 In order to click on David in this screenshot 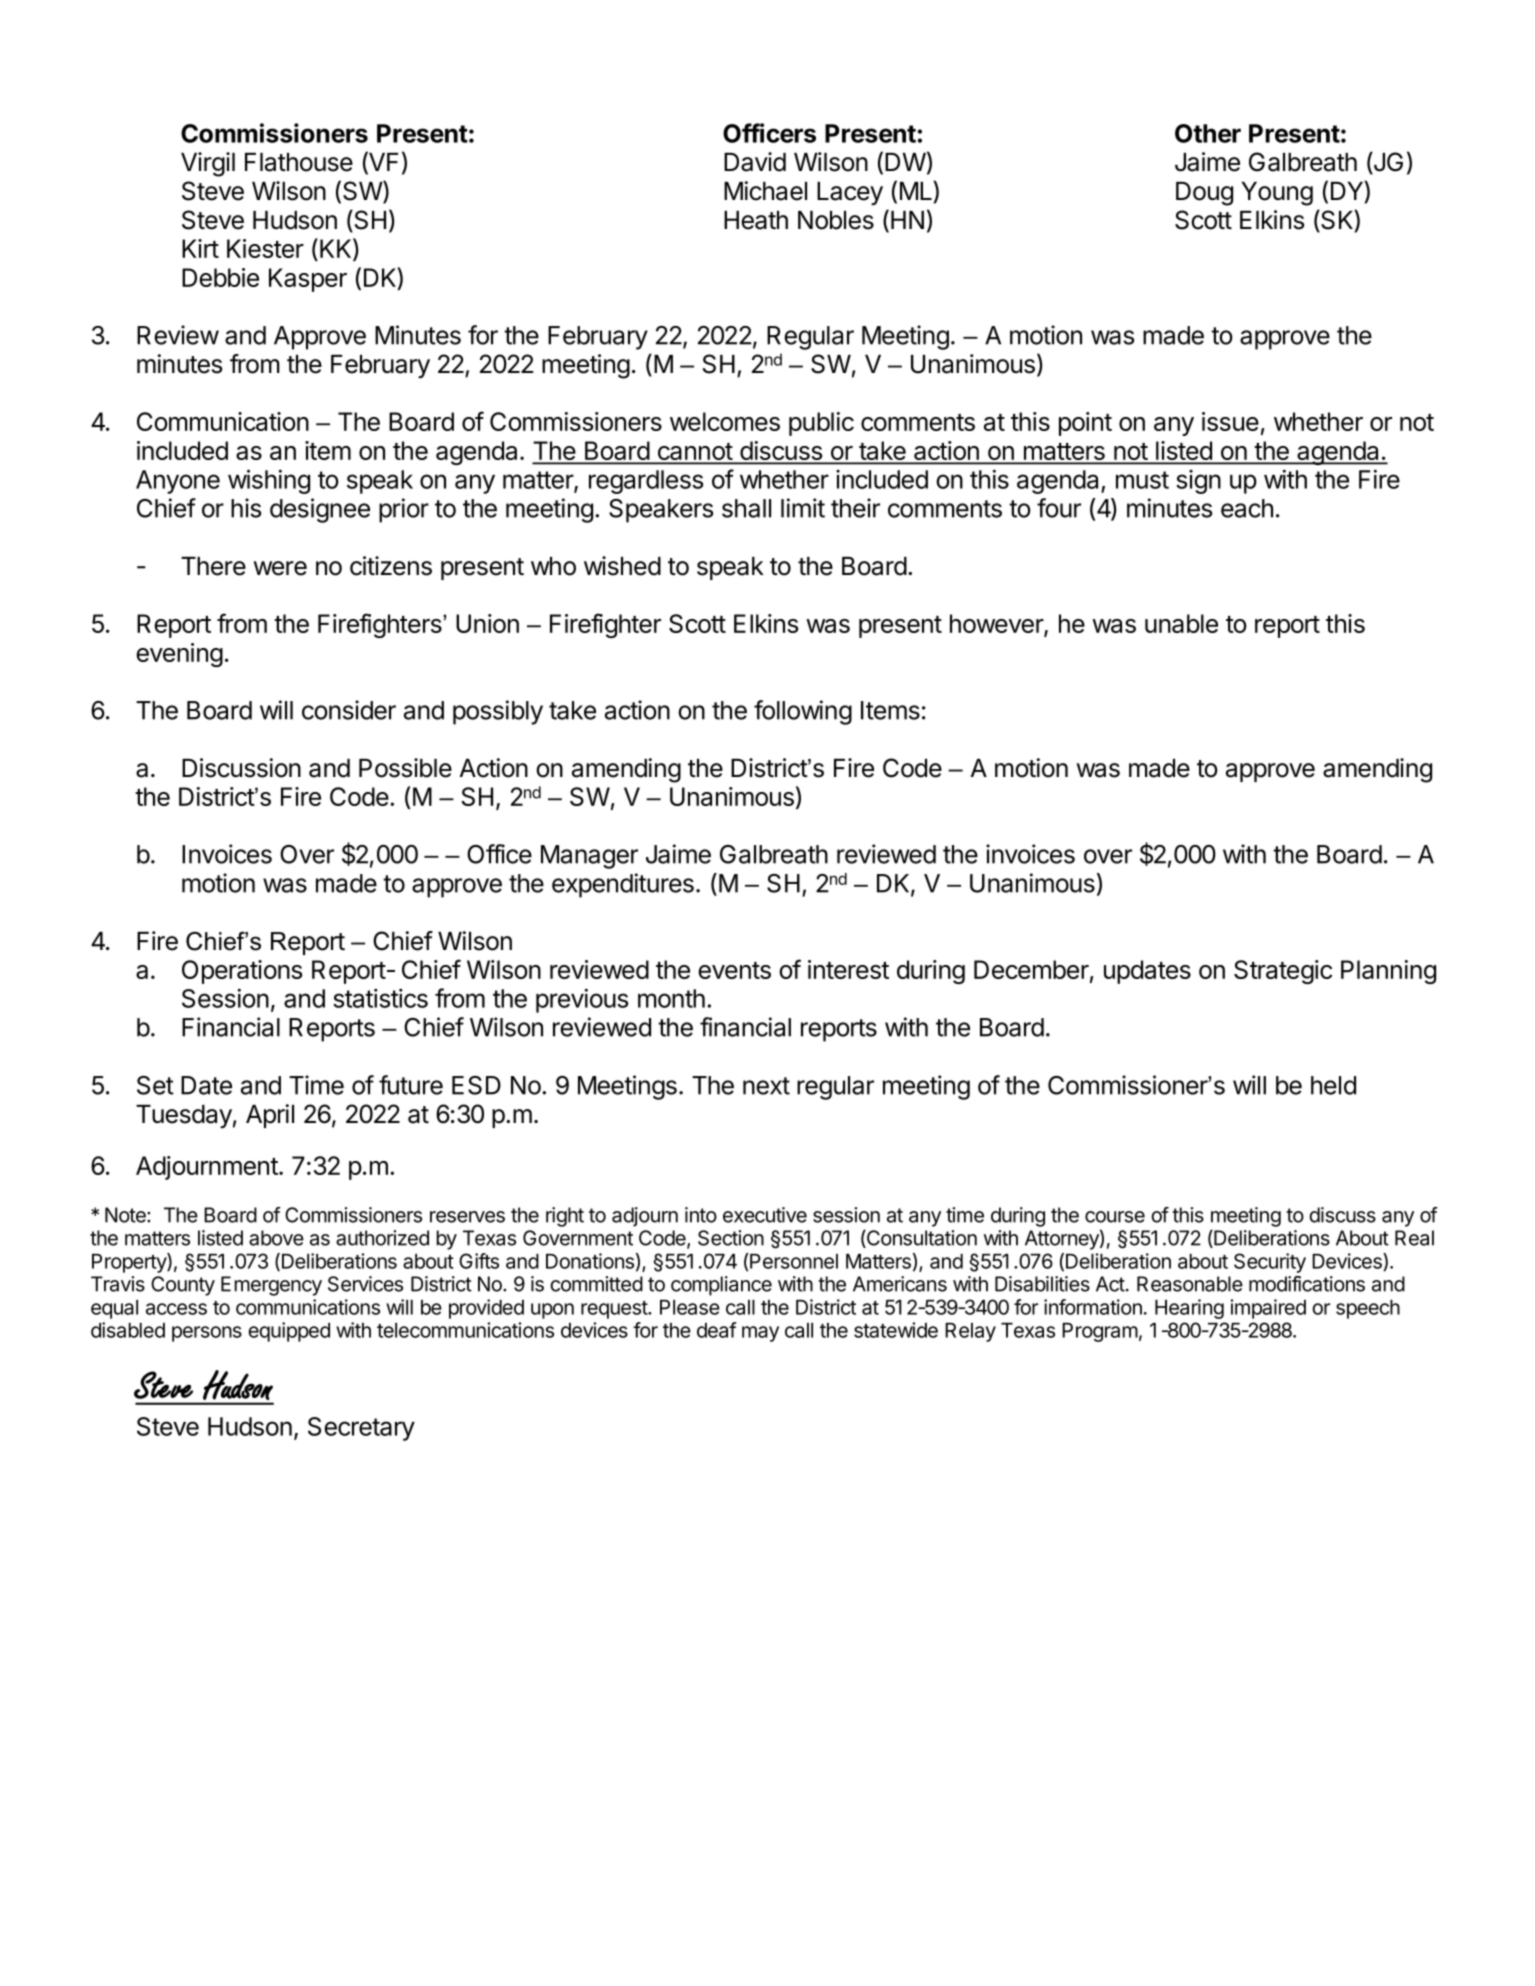, I will do `click(755, 162)`.
